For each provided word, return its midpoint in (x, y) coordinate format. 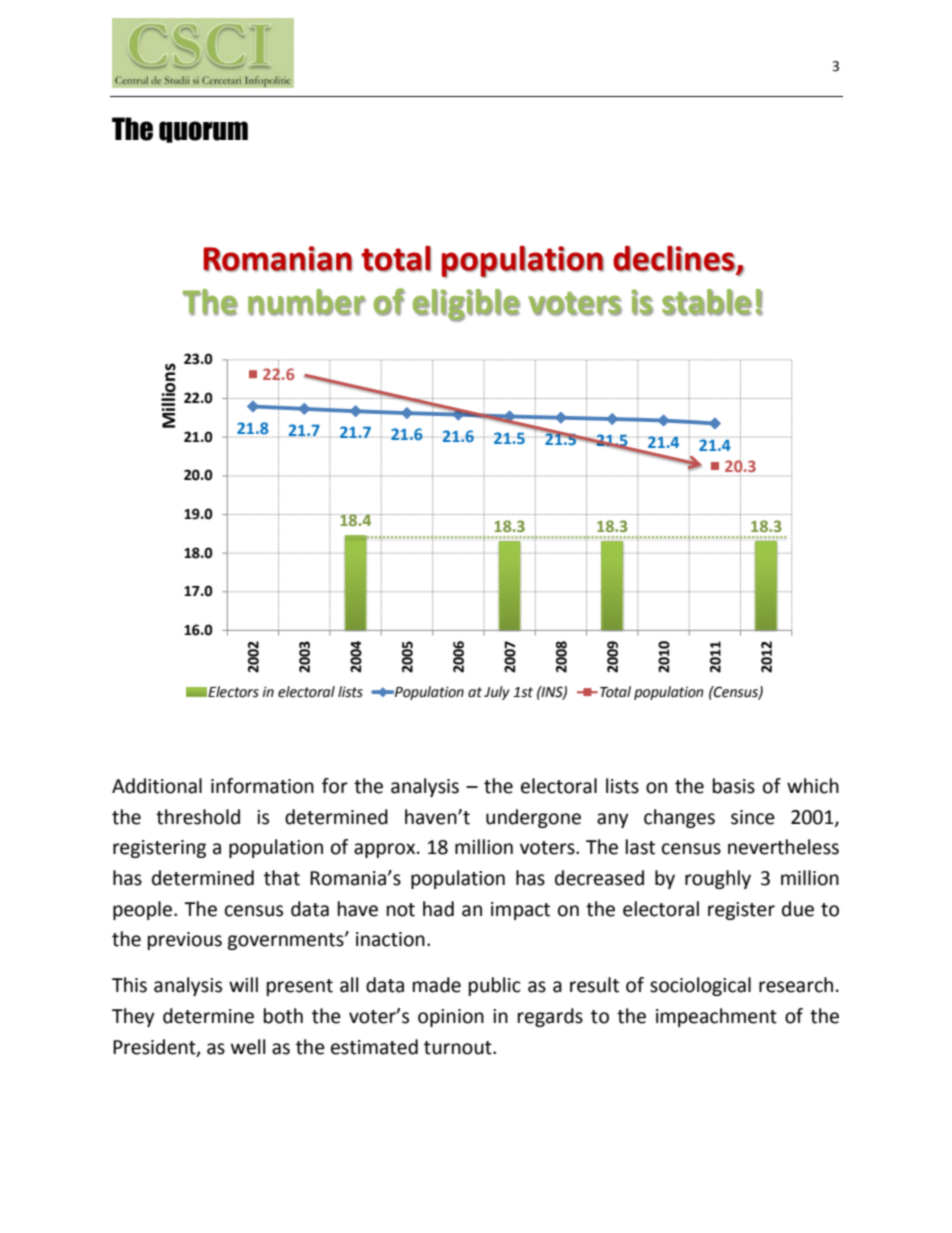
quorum (203, 132)
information (262, 786)
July (497, 693)
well (248, 1047)
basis (734, 786)
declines (675, 259)
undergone (533, 818)
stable (707, 302)
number (307, 302)
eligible (466, 305)
